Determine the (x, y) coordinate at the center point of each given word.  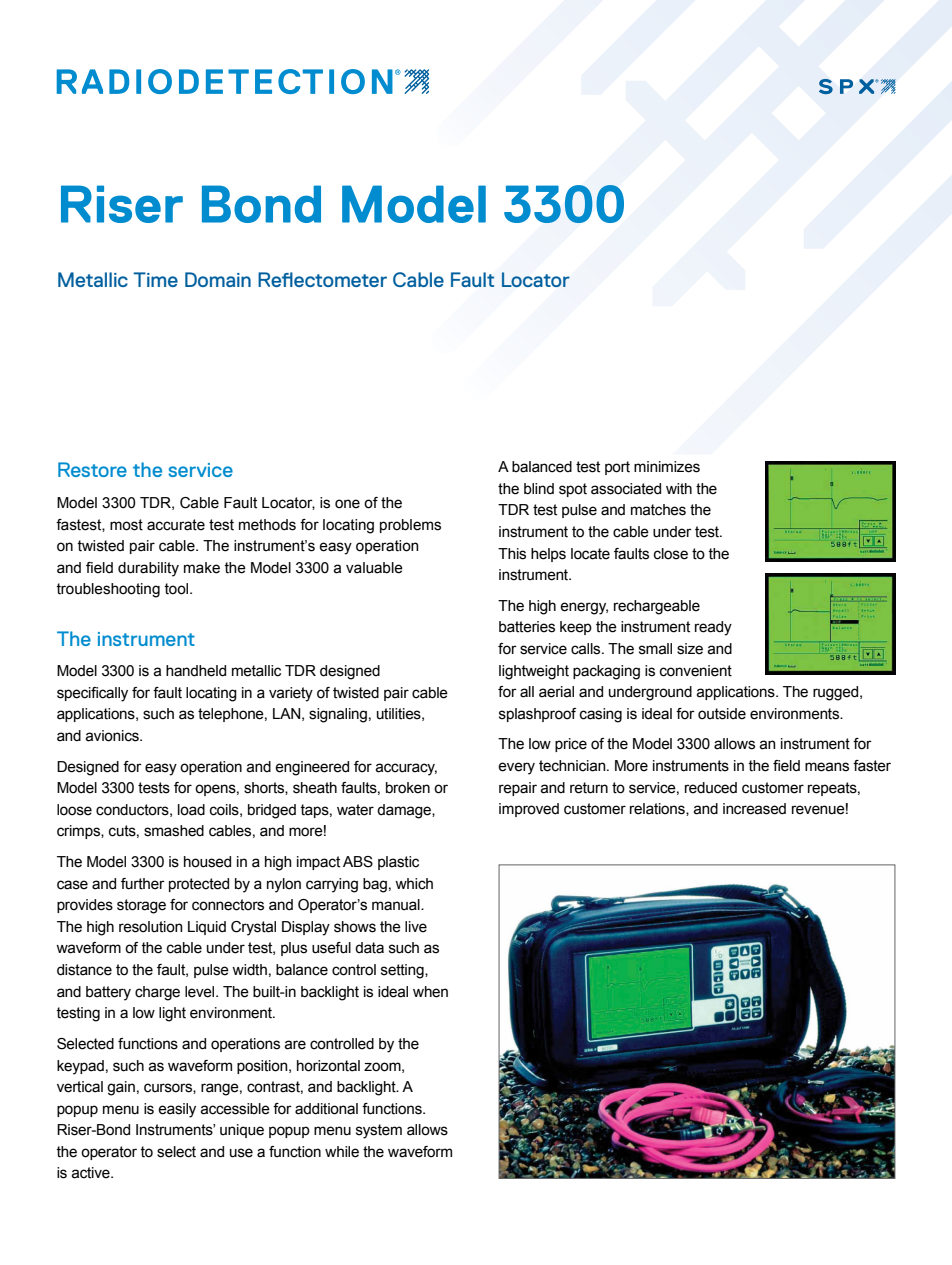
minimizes (667, 467)
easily (177, 1110)
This (512, 554)
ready (713, 628)
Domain (218, 279)
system (379, 1131)
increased (754, 809)
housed (207, 862)
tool (177, 589)
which (414, 884)
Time (155, 279)
